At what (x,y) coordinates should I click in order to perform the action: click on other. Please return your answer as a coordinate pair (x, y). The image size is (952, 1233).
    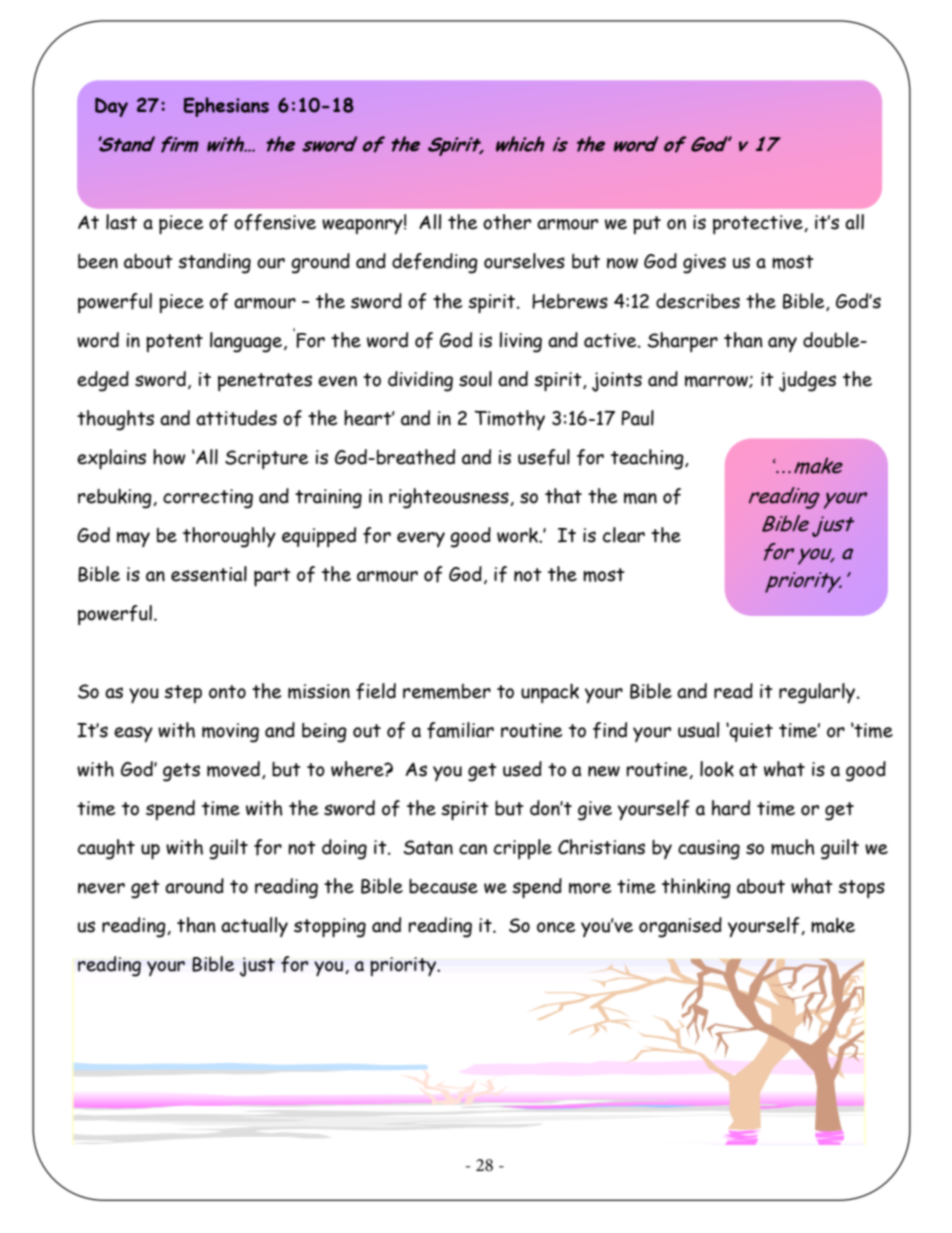
    Looking at the image, I should click on (507, 222).
